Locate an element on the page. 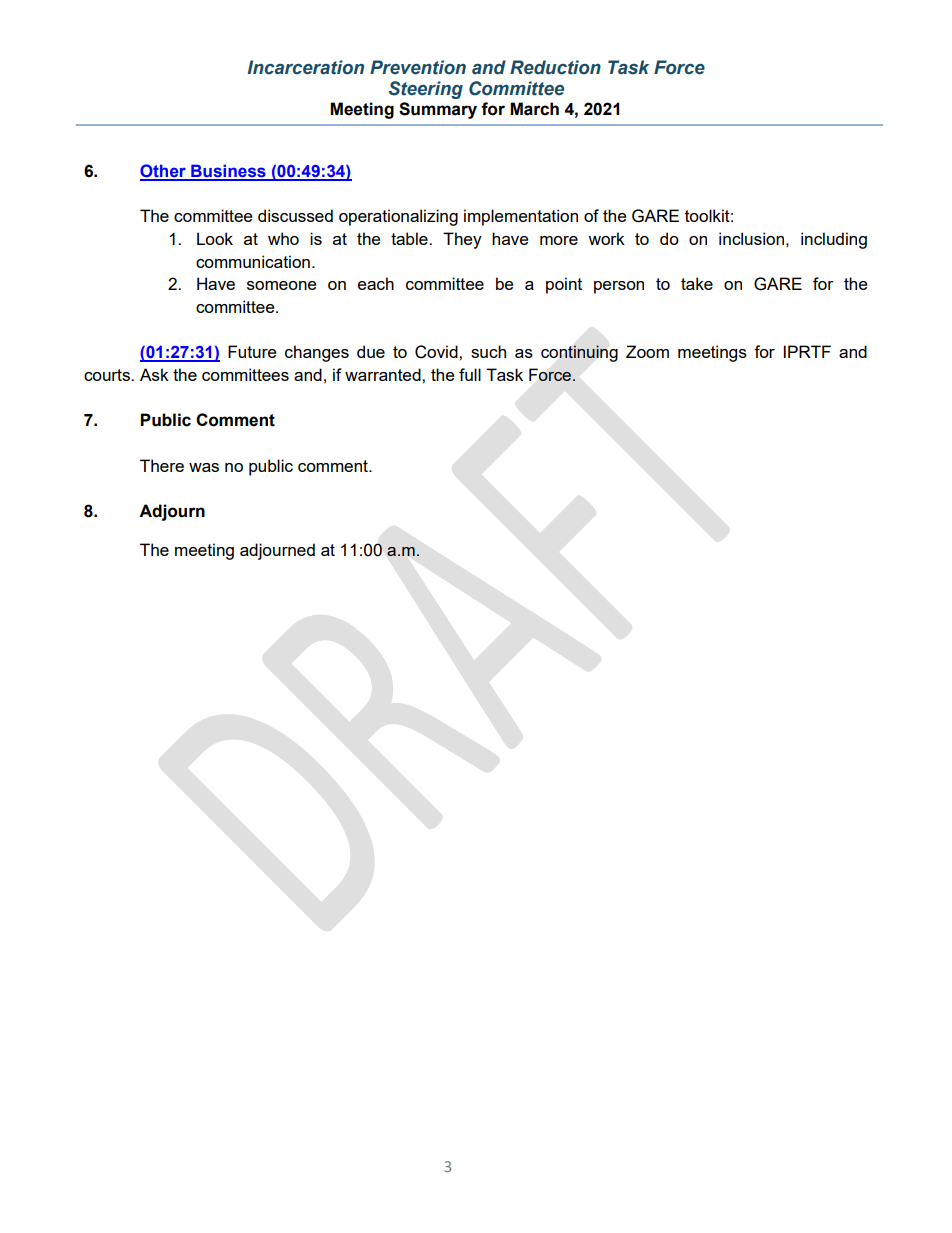 The image size is (952, 1233). was is located at coordinates (204, 467).
